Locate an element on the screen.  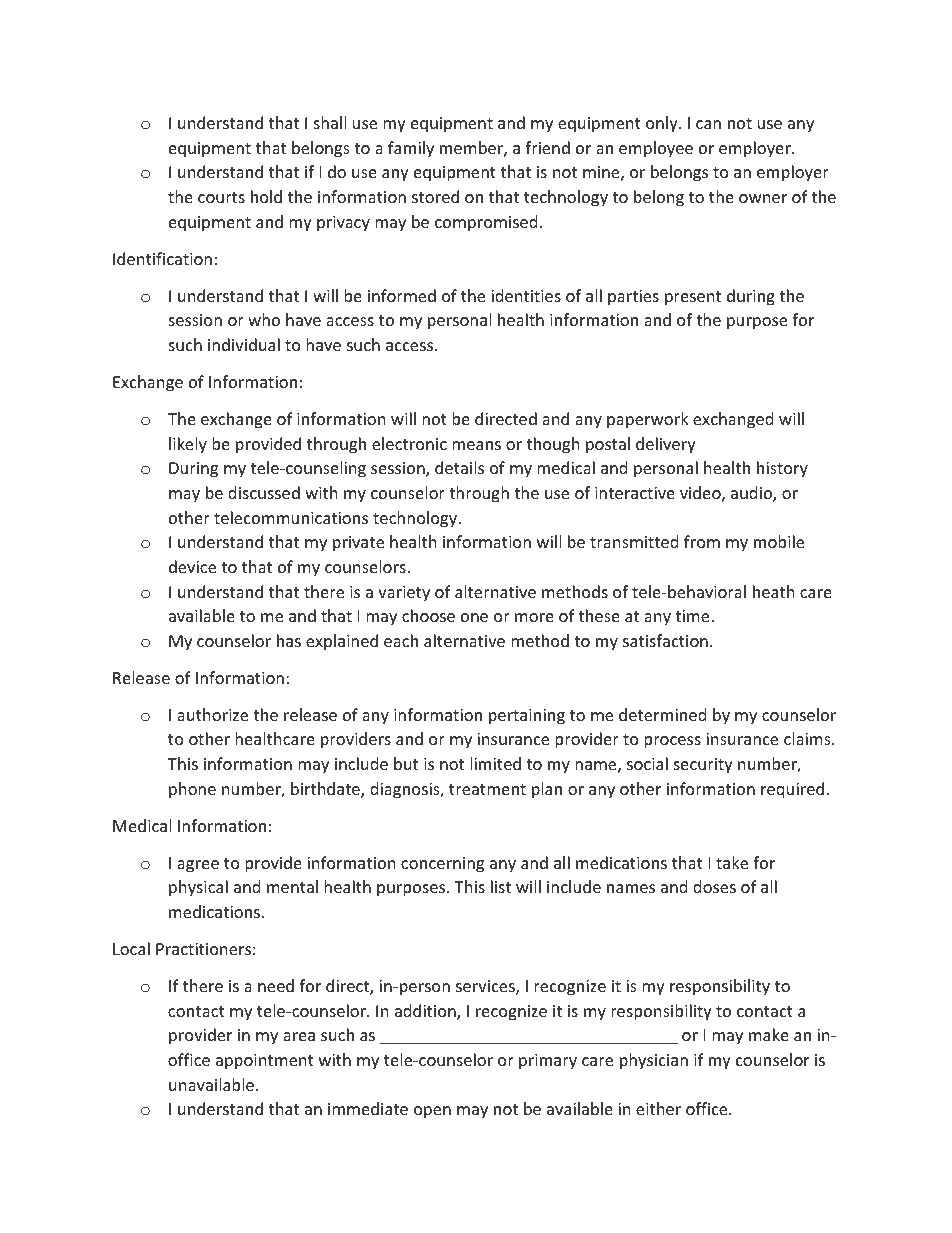
family is located at coordinates (411, 149).
